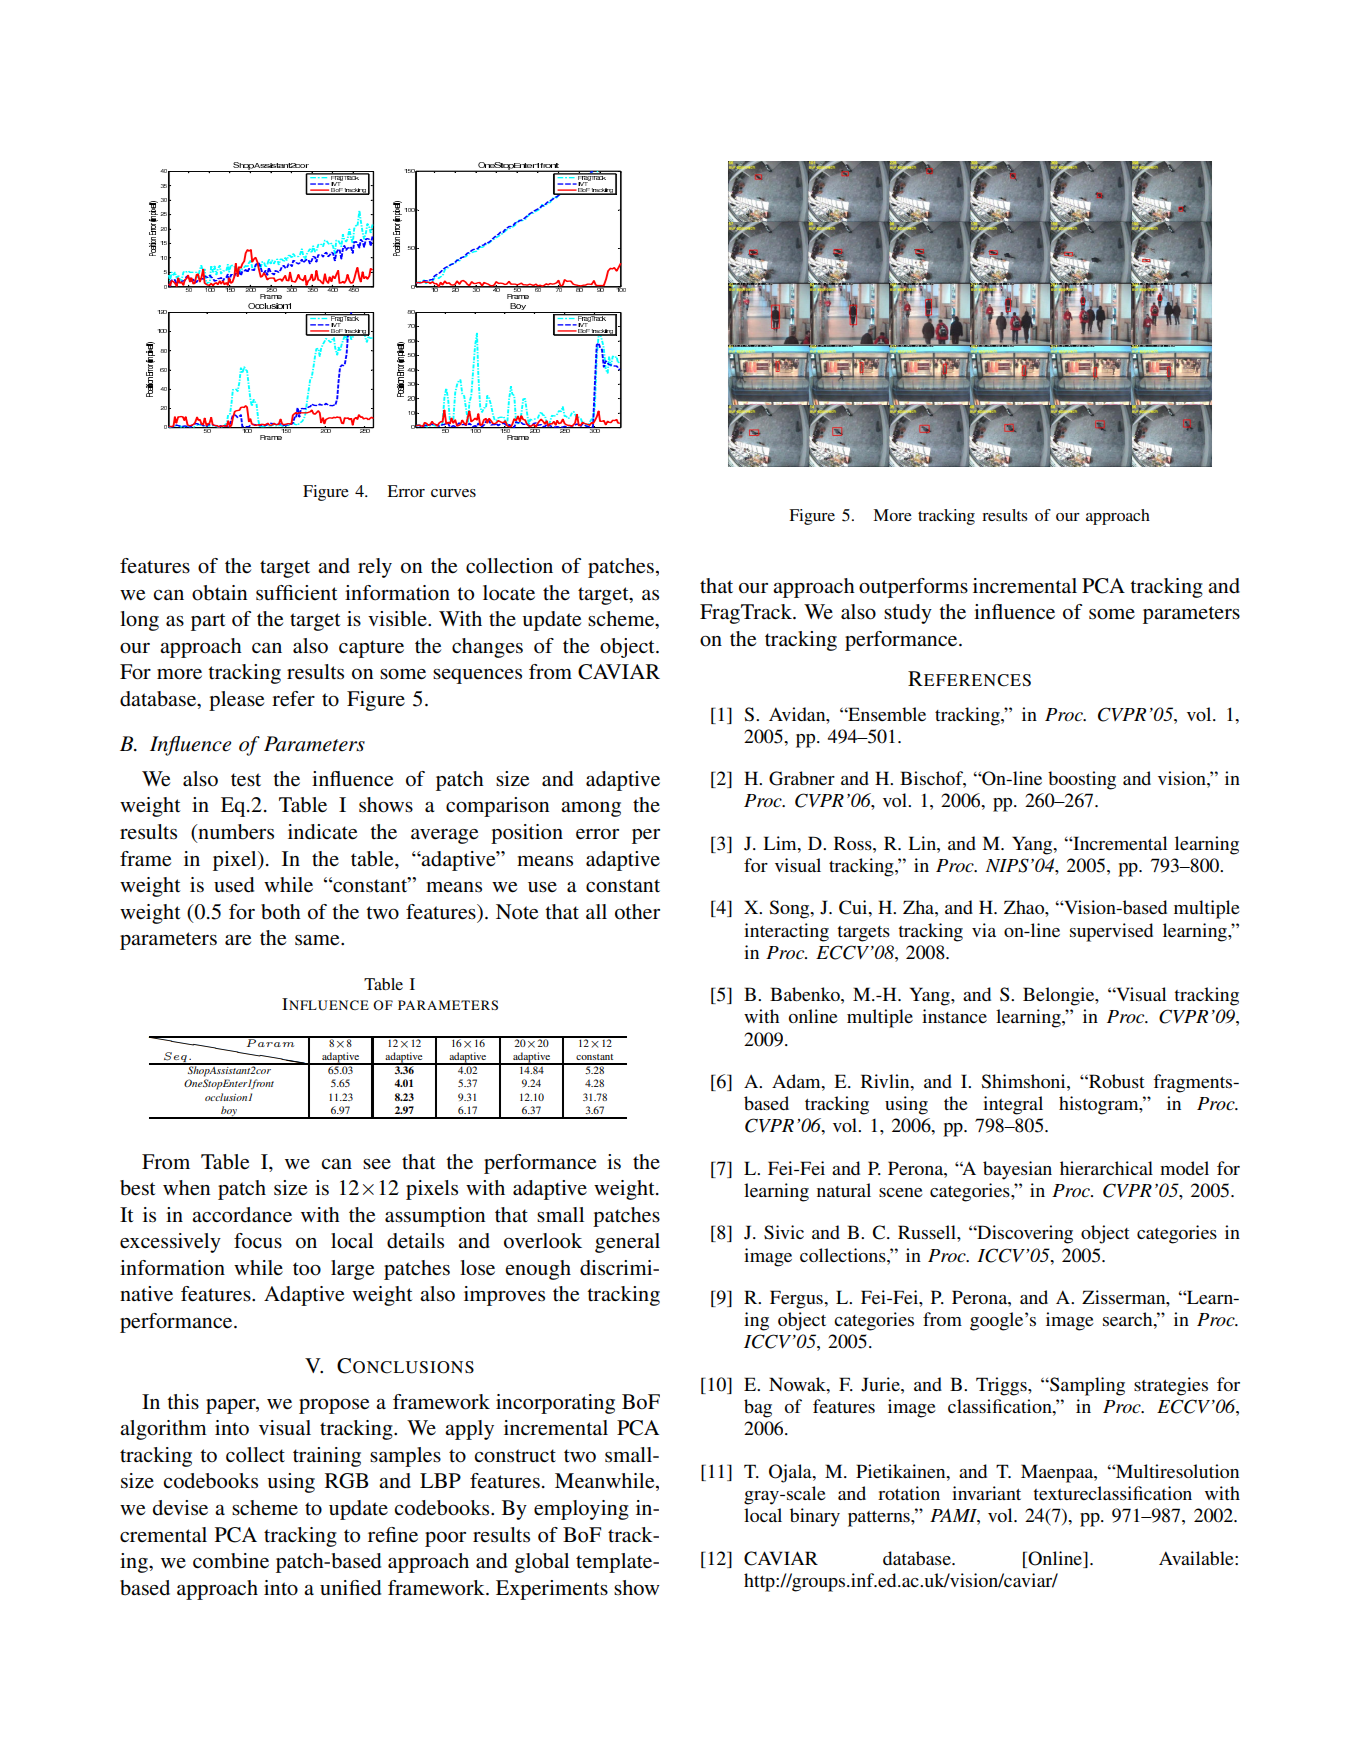 The image size is (1360, 1760). I want to click on boy, so click(229, 1112).
